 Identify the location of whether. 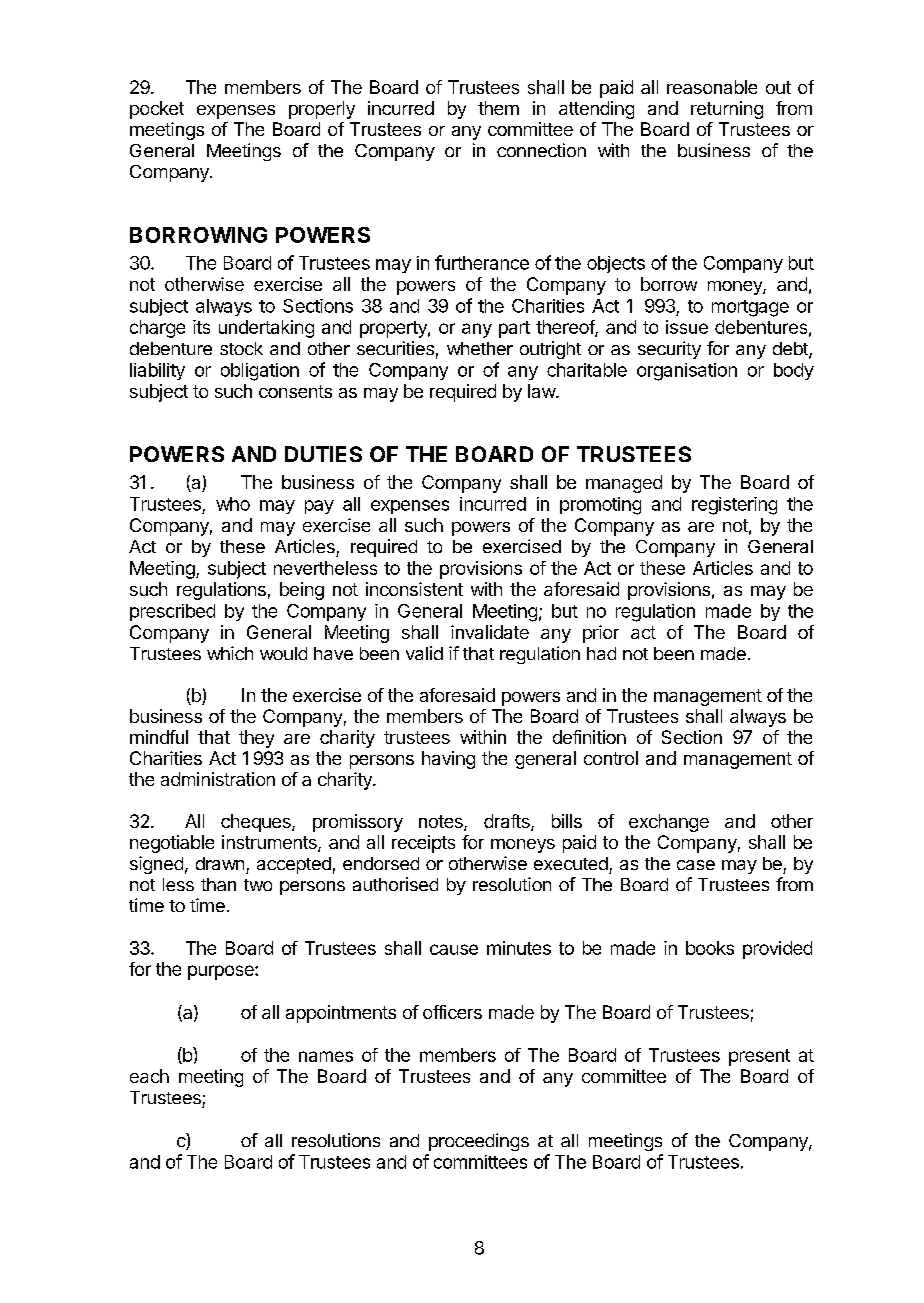
(480, 348).
